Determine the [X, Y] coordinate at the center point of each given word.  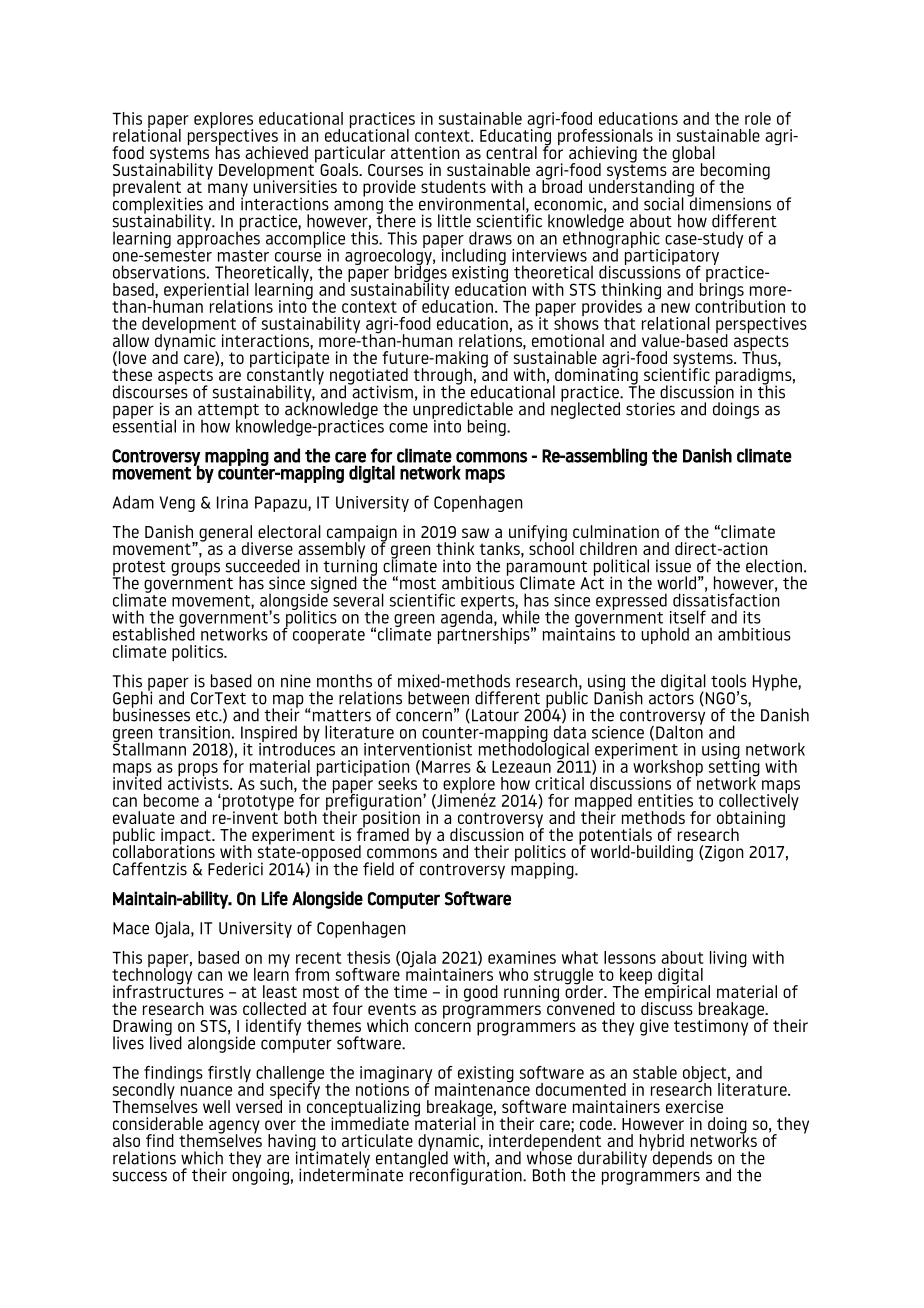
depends [681, 1158]
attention [425, 152]
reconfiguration [467, 1175]
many [228, 191]
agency [234, 1128]
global [693, 155]
